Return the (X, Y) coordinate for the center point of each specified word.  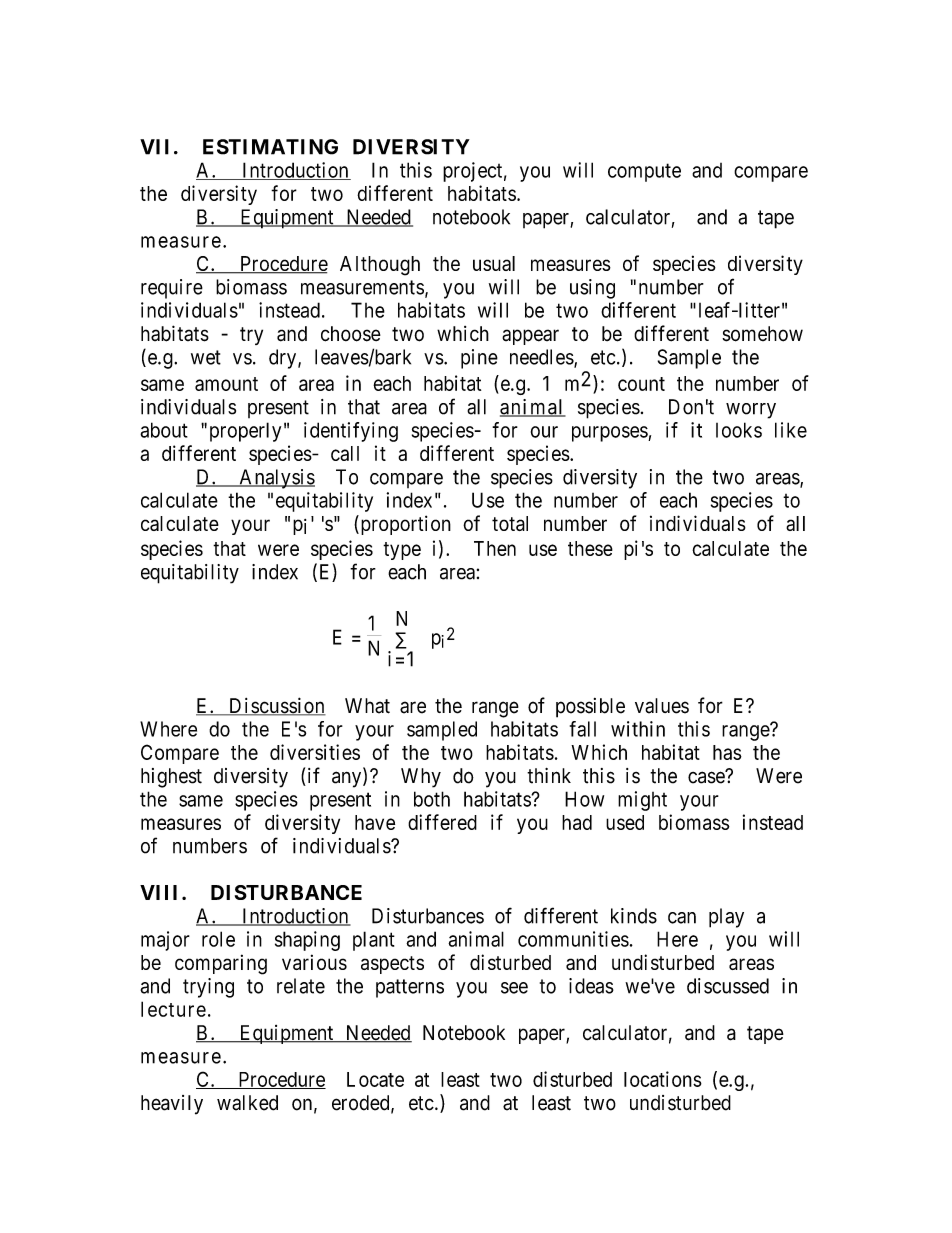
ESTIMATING (270, 147)
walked (247, 1103)
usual (494, 263)
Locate (375, 1079)
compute (644, 172)
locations (663, 1079)
